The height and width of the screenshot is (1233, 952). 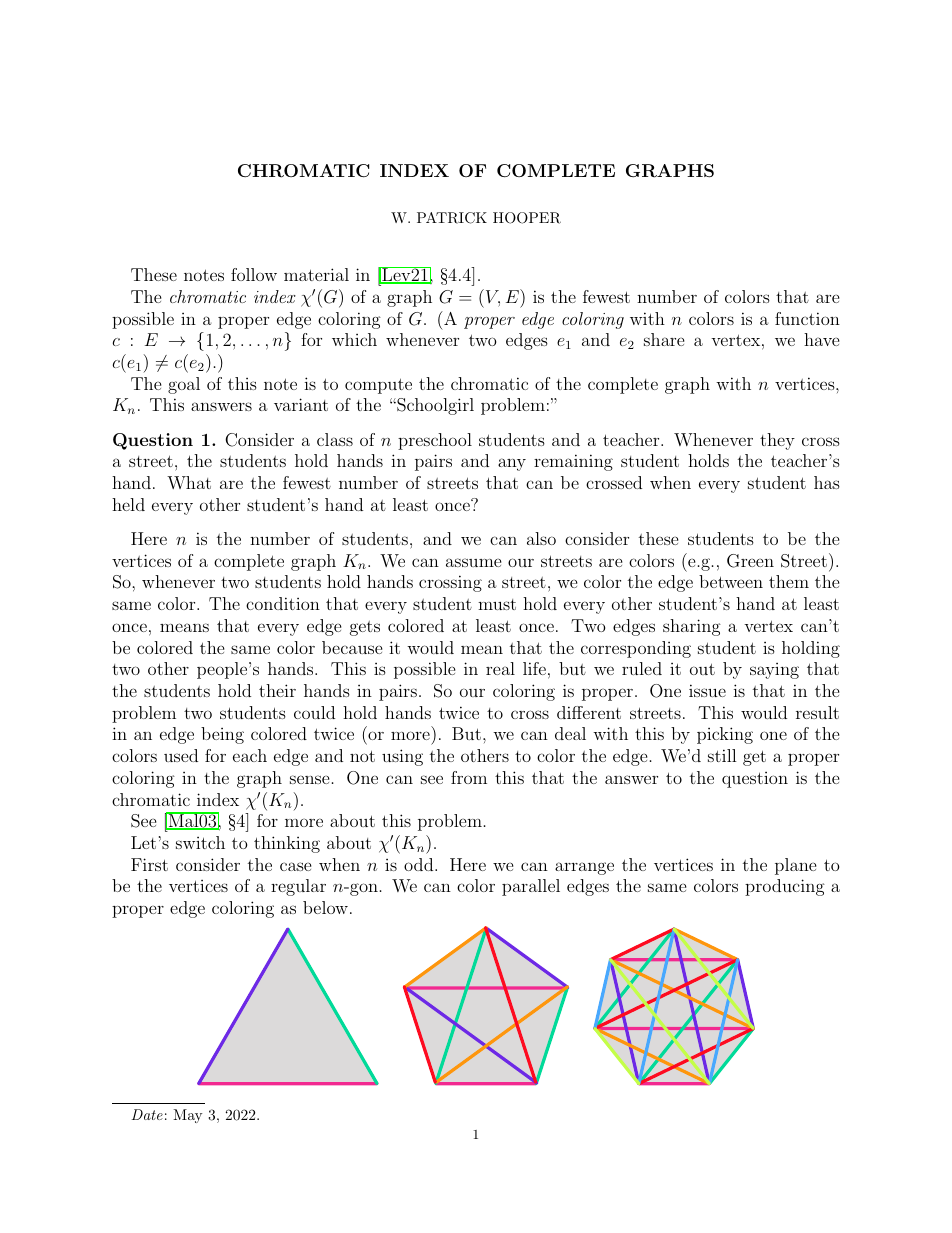 What do you see at coordinates (777, 441) in the screenshot?
I see `they` at bounding box center [777, 441].
